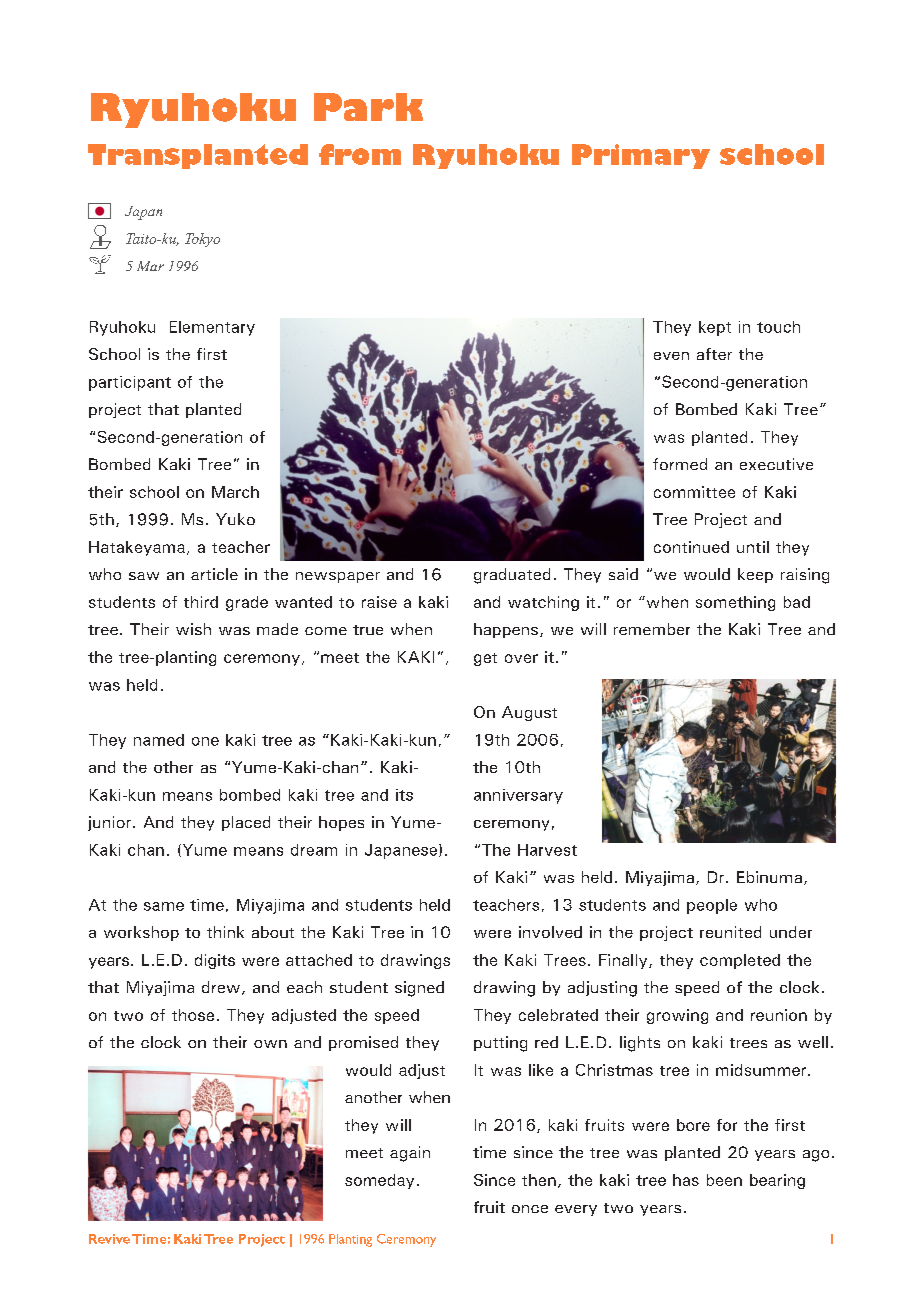 The image size is (924, 1308). I want to click on Revive, so click(109, 1239).
